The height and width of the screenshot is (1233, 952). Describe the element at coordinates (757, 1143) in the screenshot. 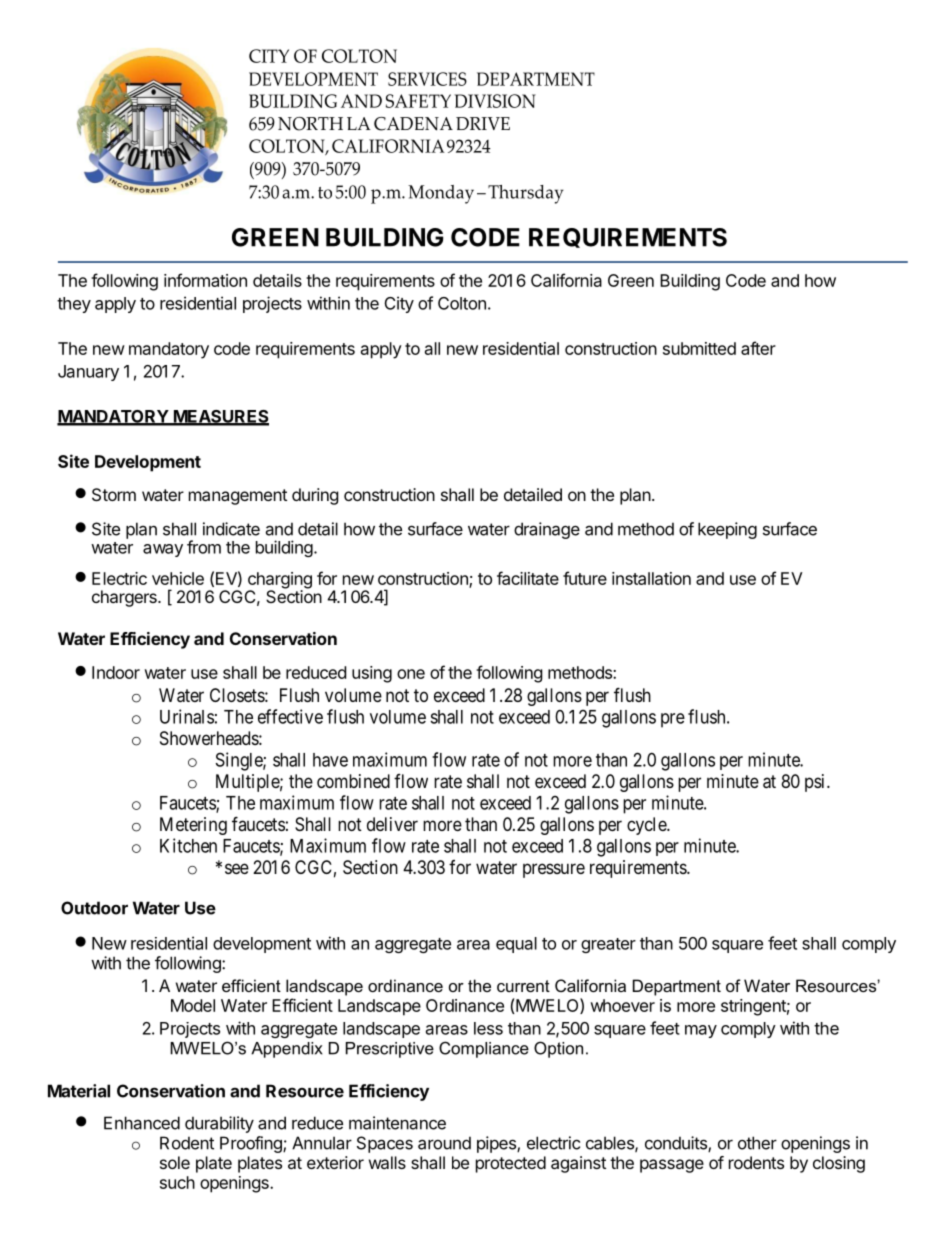

I see `other` at that location.
